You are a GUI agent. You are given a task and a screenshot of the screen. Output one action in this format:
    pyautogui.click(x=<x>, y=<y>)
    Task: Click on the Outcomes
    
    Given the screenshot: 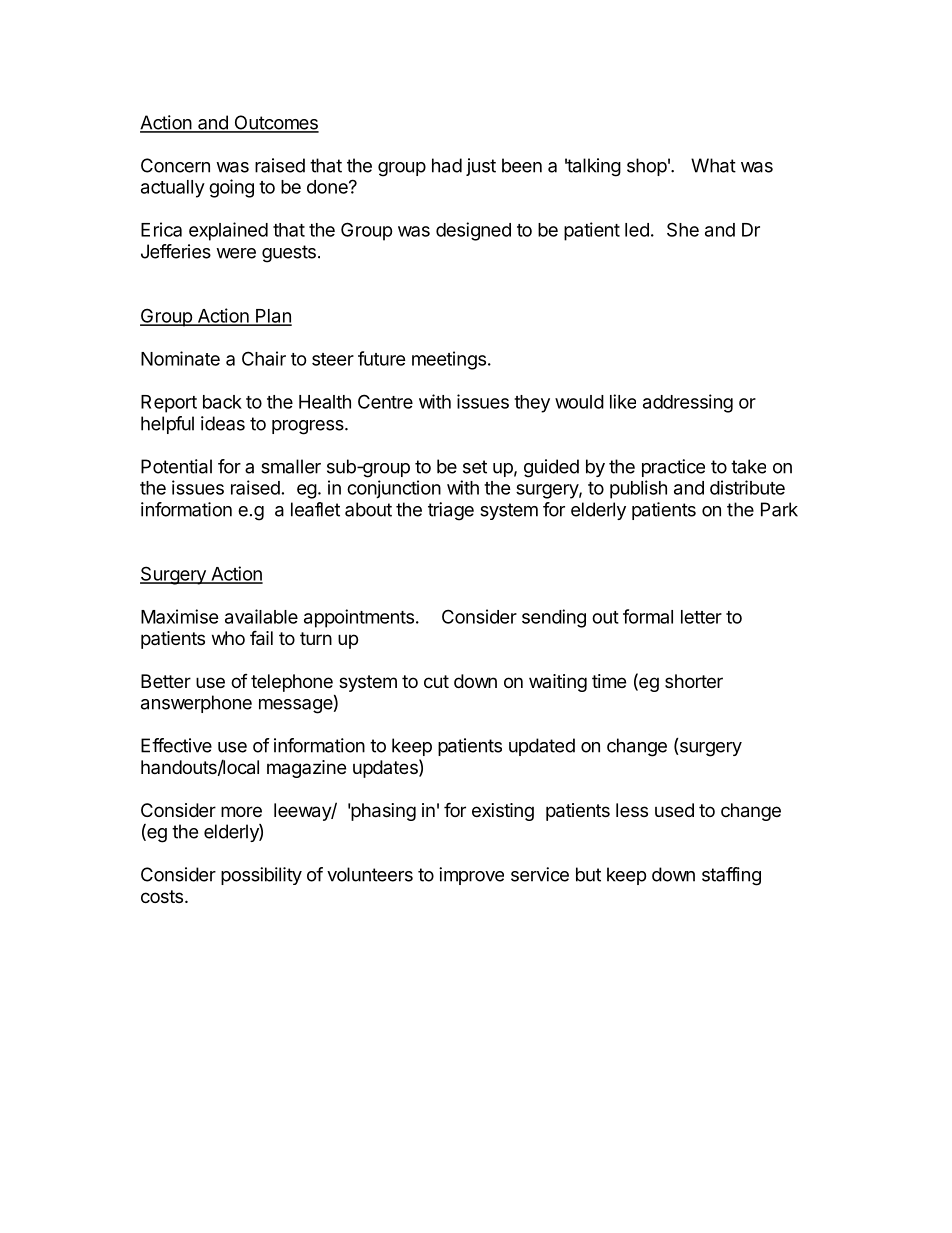 What is the action you would take?
    pyautogui.click(x=275, y=123)
